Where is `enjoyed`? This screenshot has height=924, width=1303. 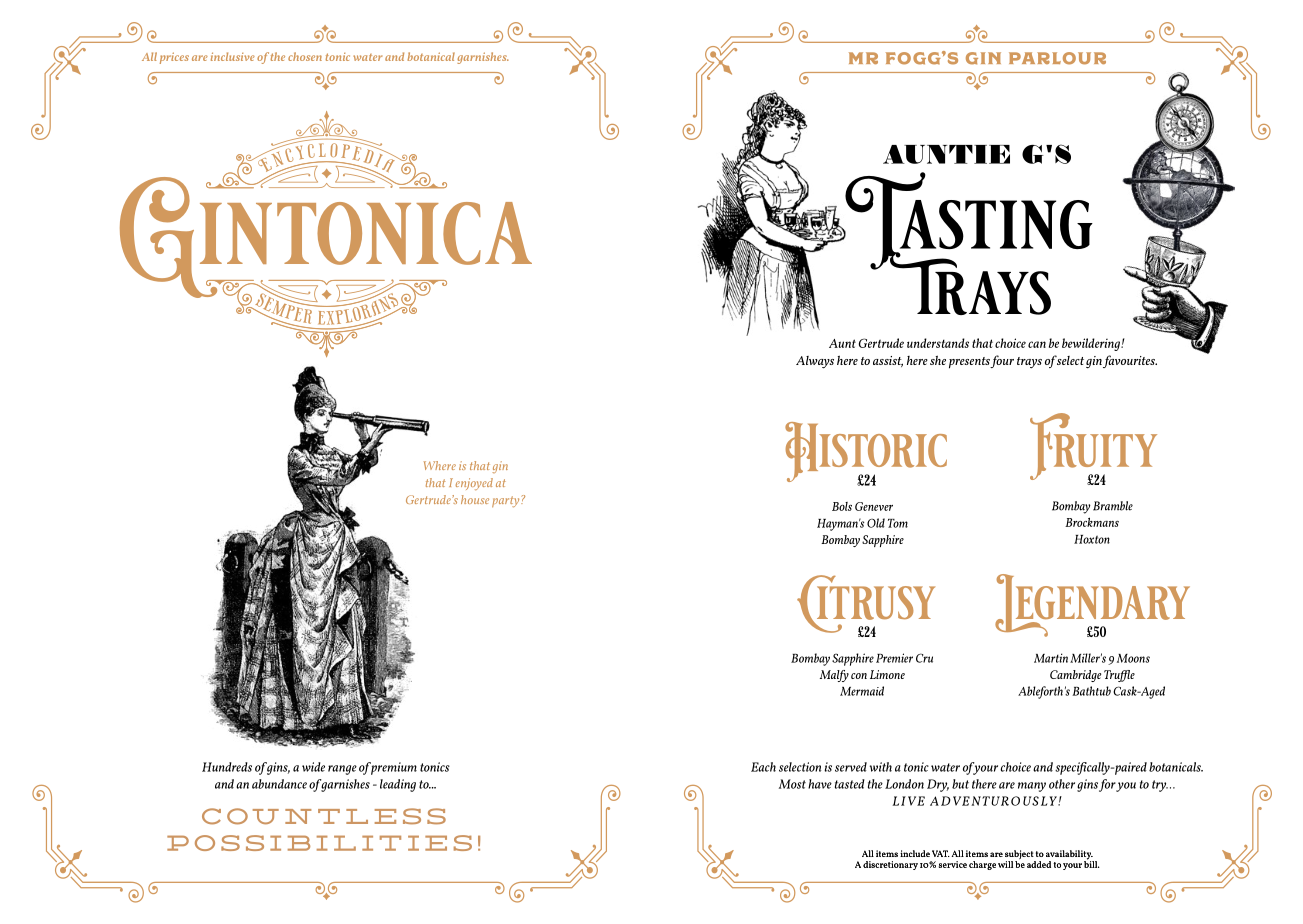
enjoyed is located at coordinates (474, 484).
